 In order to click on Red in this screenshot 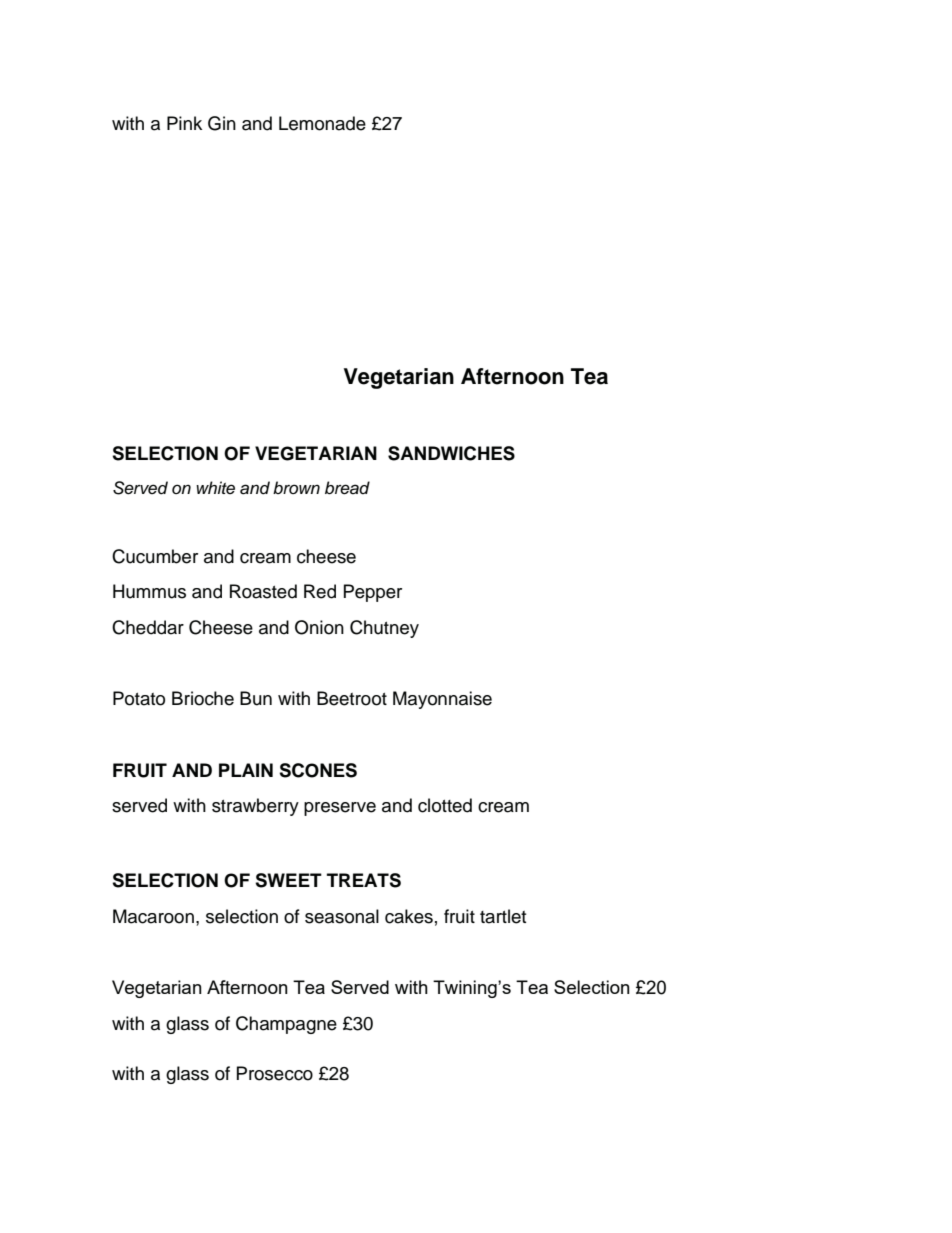, I will do `click(320, 591)`.
